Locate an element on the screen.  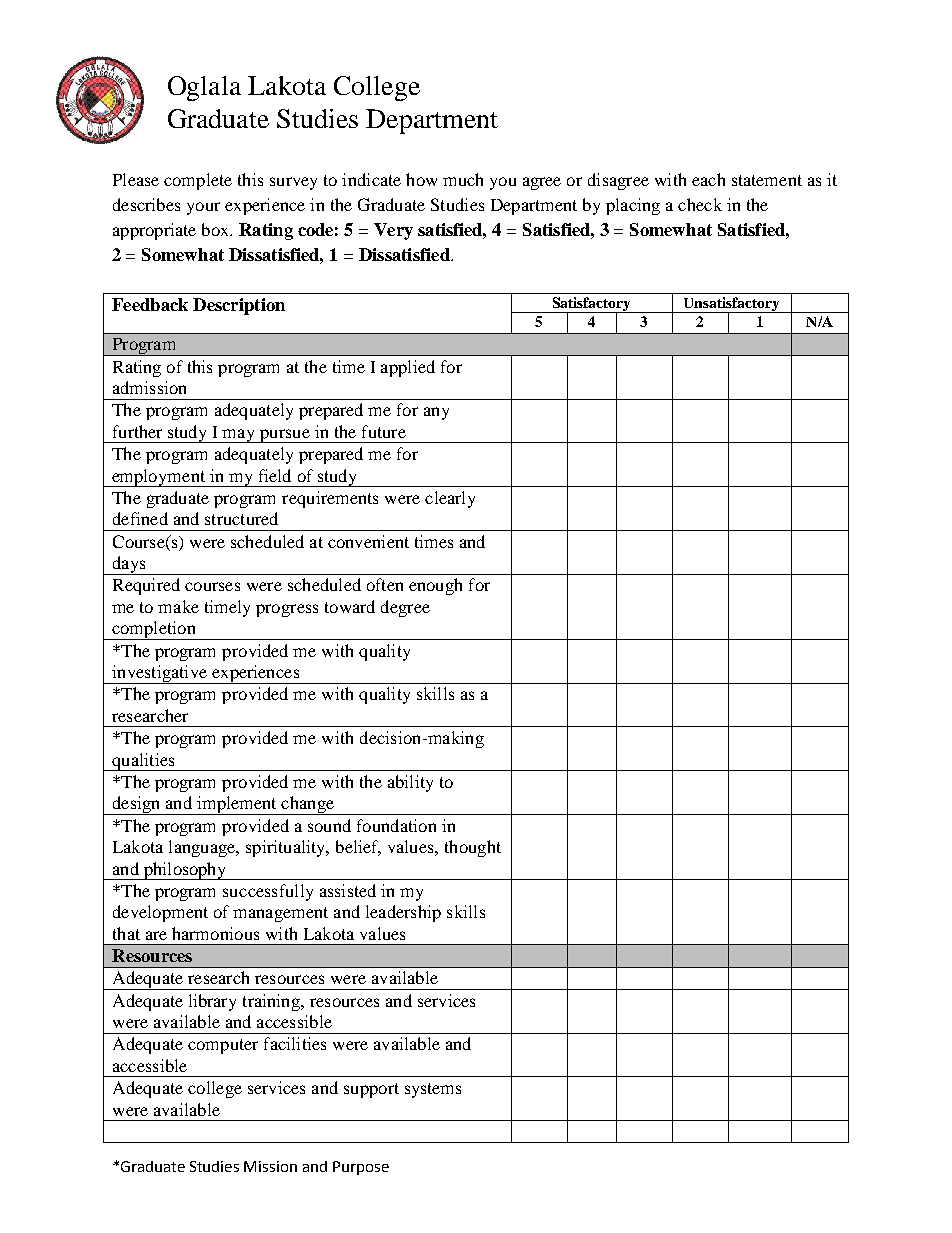
Oglala is located at coordinates (204, 88).
